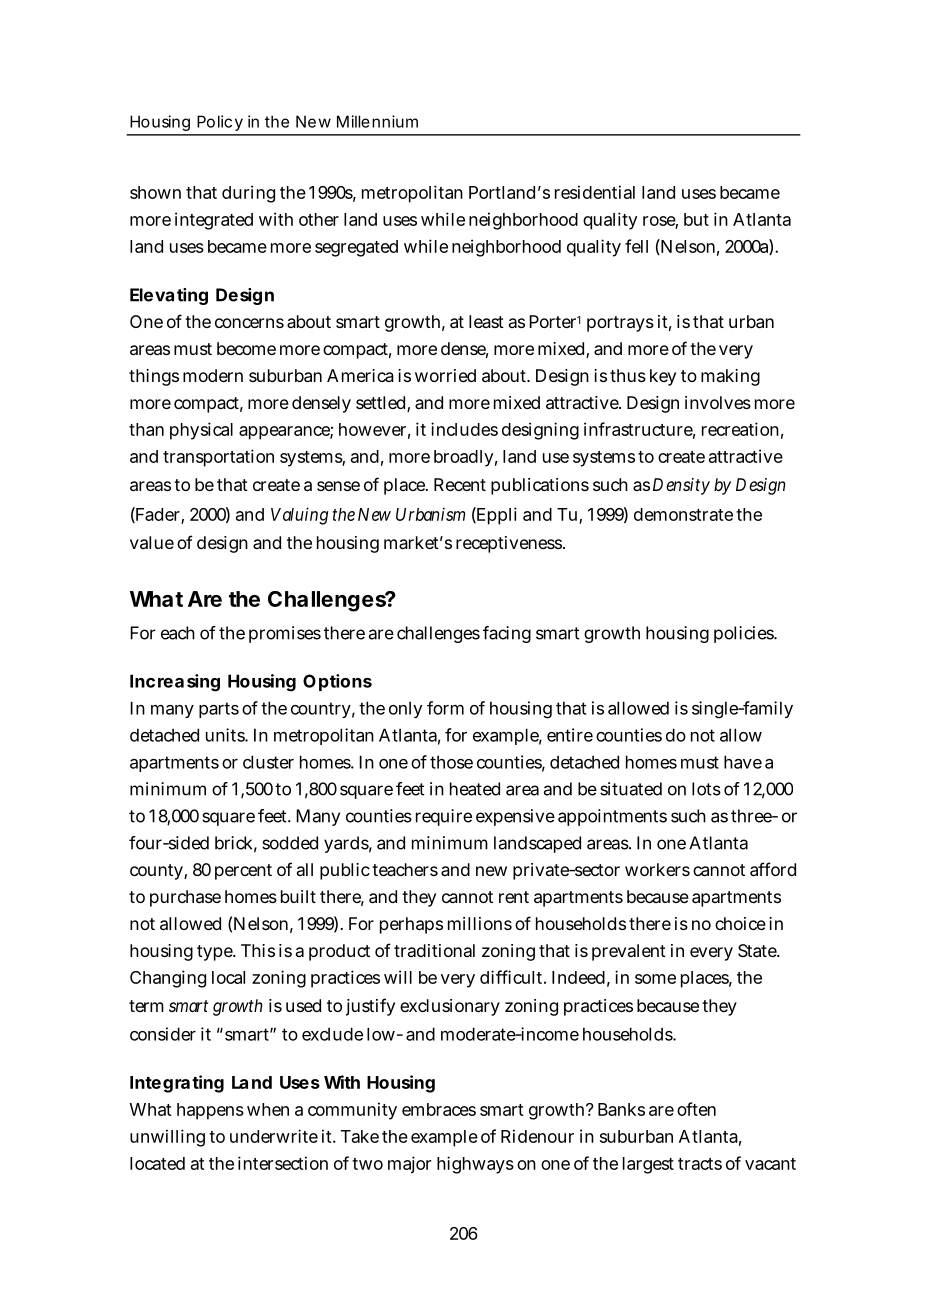 Image resolution: width=927 pixels, height=1307 pixels. What do you see at coordinates (210, 1111) in the image?
I see `happens` at bounding box center [210, 1111].
